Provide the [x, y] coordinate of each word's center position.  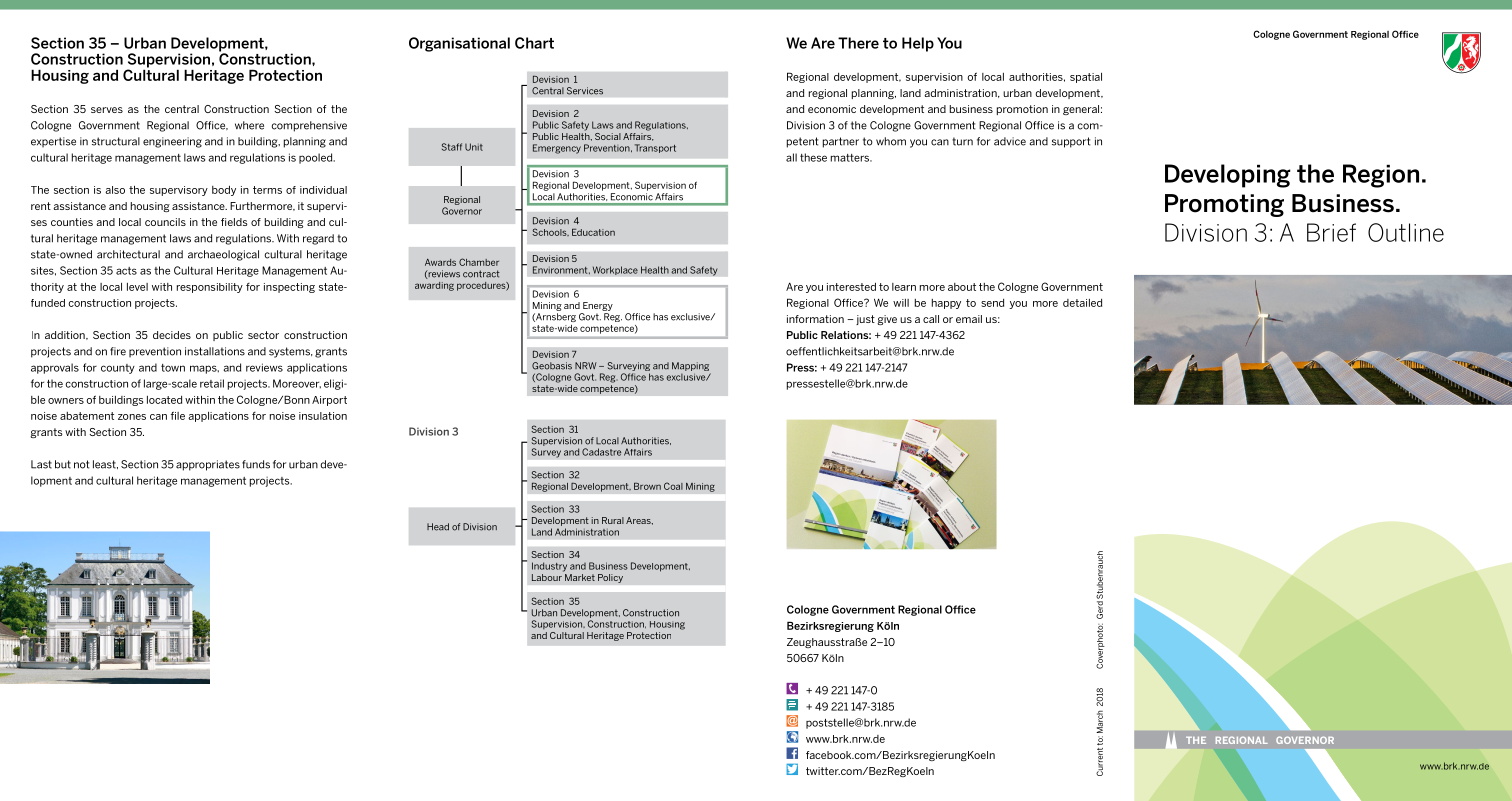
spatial [1086, 78]
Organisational [459, 44]
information [815, 319]
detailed [1082, 303]
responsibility [210, 288]
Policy [610, 578]
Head [438, 527]
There [858, 43]
